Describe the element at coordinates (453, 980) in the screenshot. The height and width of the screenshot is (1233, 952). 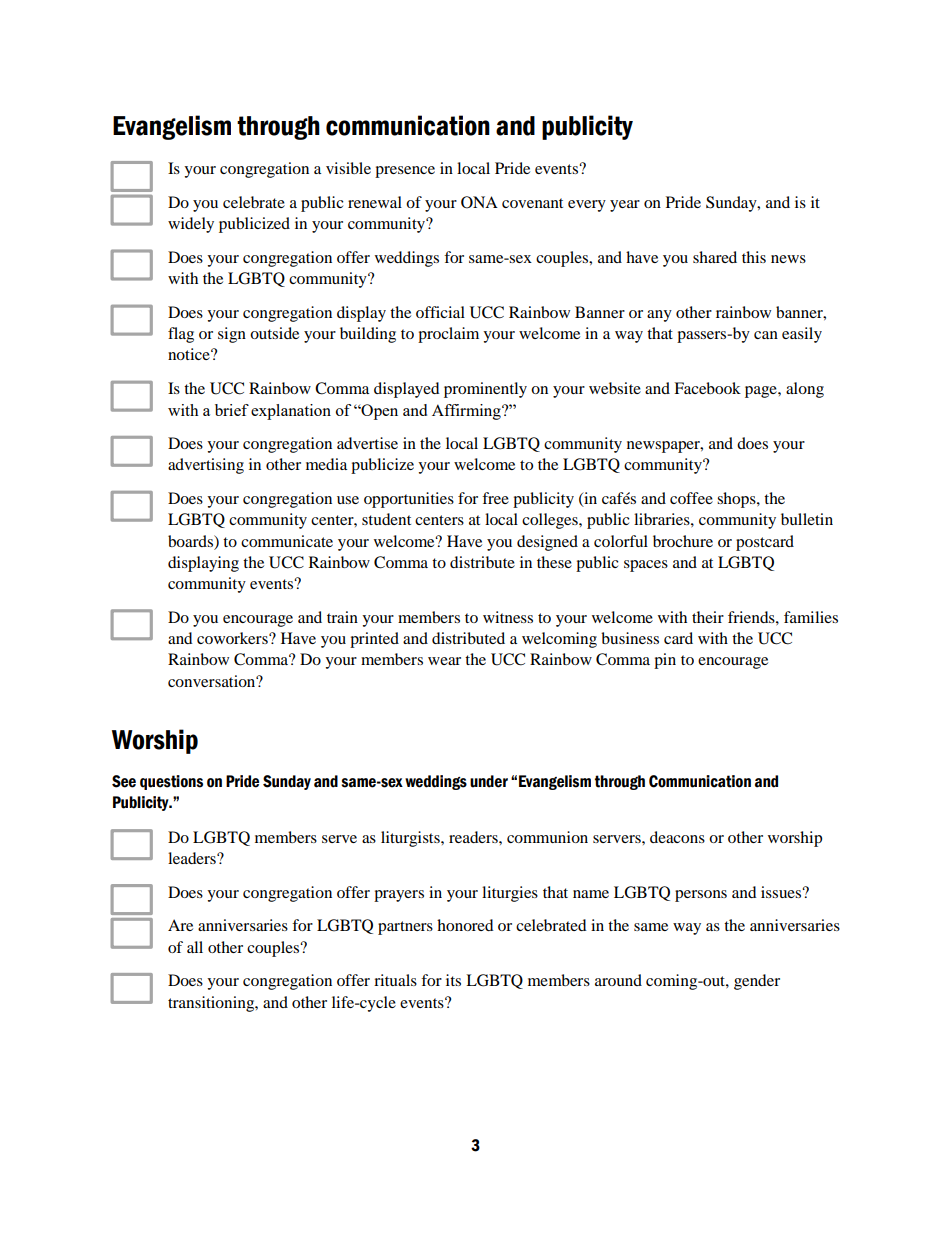
I see `its` at that location.
